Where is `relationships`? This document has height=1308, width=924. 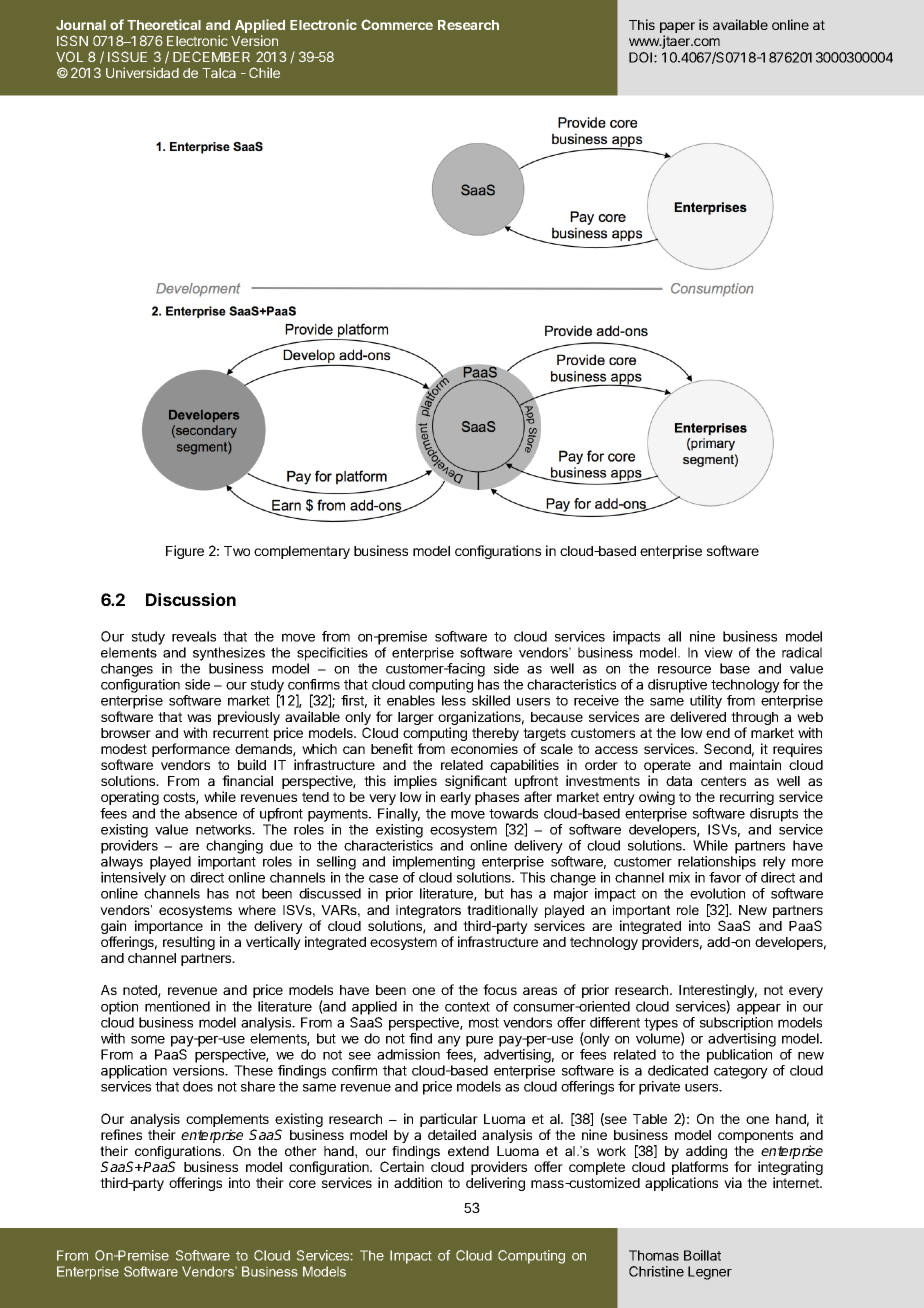
relationships is located at coordinates (717, 863).
